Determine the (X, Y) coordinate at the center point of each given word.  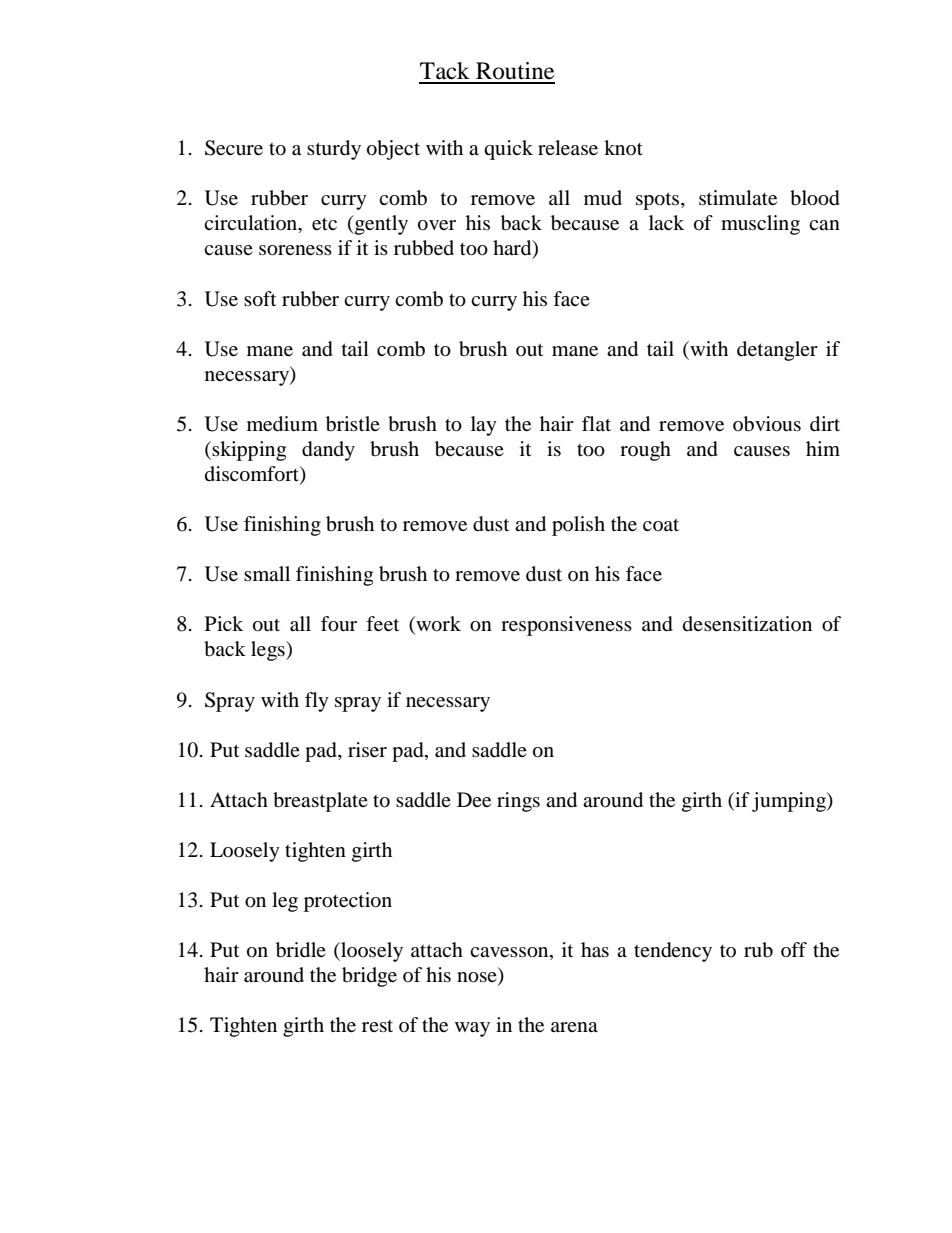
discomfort (253, 475)
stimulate (738, 198)
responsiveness (566, 626)
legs (269, 651)
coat (661, 525)
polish (578, 526)
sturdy (334, 150)
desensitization (747, 624)
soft (260, 299)
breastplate (320, 802)
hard (513, 249)
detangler (777, 351)
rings (518, 802)
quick (508, 150)
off (794, 949)
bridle (301, 950)
